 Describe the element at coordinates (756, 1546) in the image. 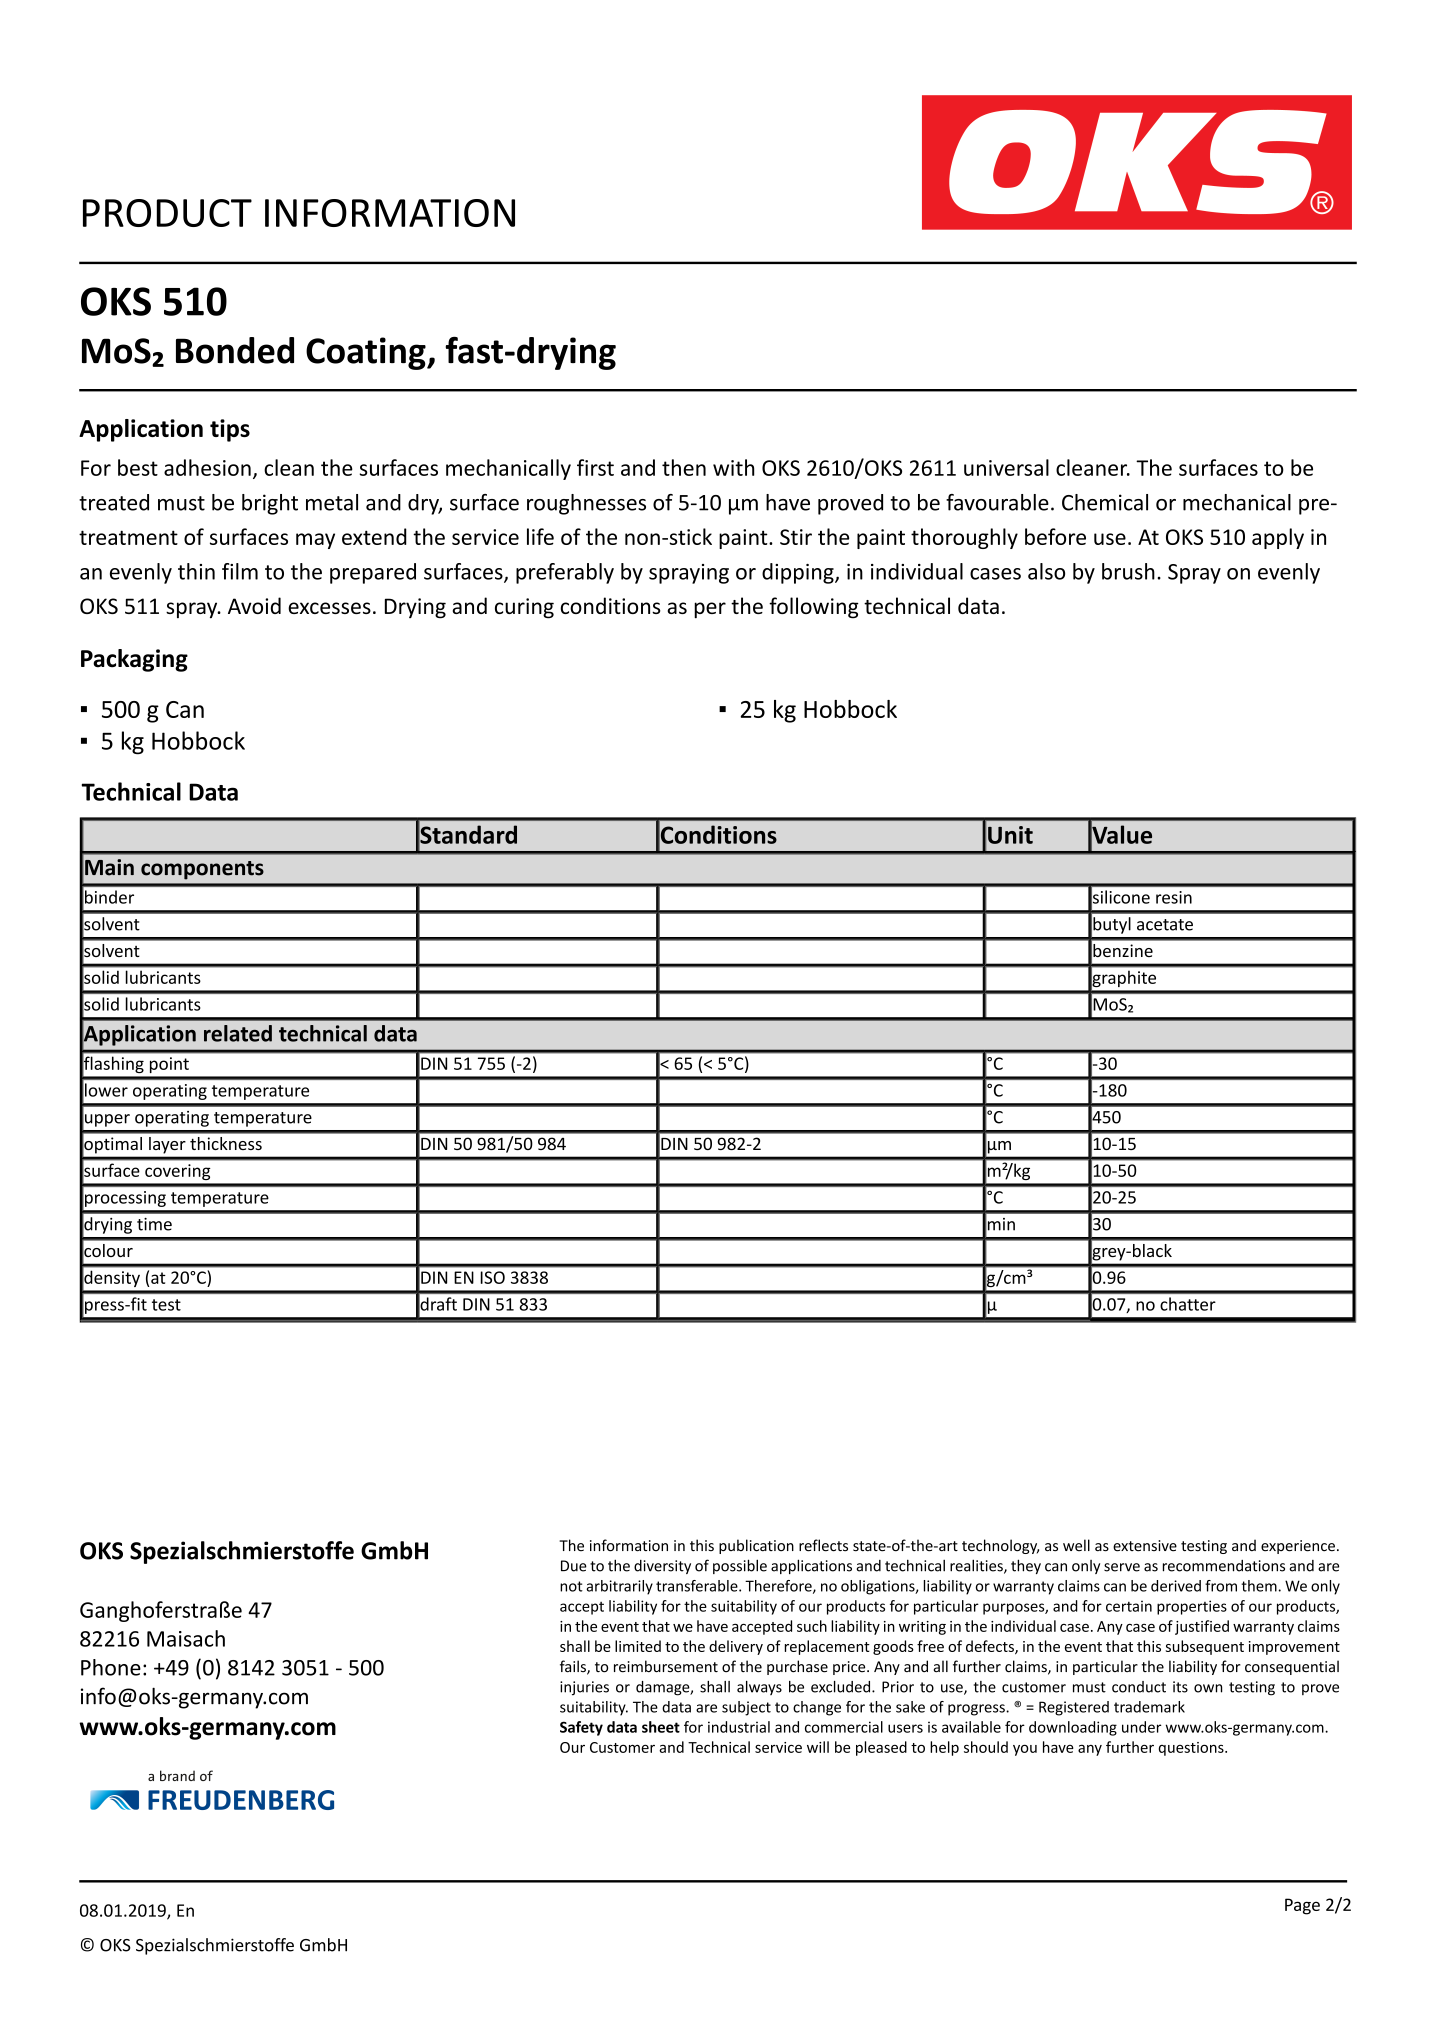

I see `publication` at that location.
